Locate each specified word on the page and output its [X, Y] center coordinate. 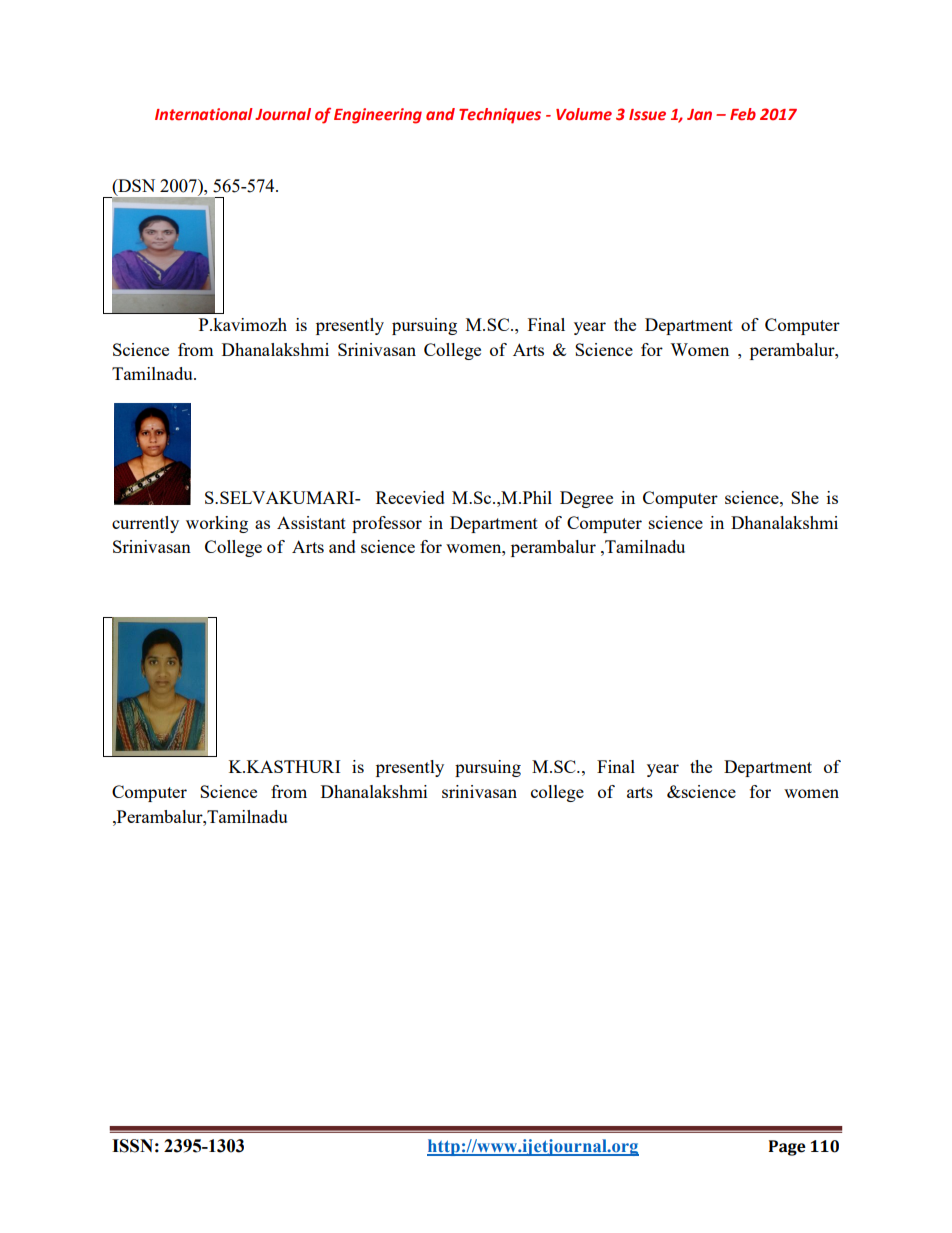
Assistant [311, 522]
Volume [584, 114]
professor [387, 524]
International [204, 114]
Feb [743, 114]
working [217, 524]
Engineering [378, 116]
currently [145, 524]
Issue [647, 115]
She [805, 497]
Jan [699, 114]
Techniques [500, 116]
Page [787, 1148]
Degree [586, 499]
